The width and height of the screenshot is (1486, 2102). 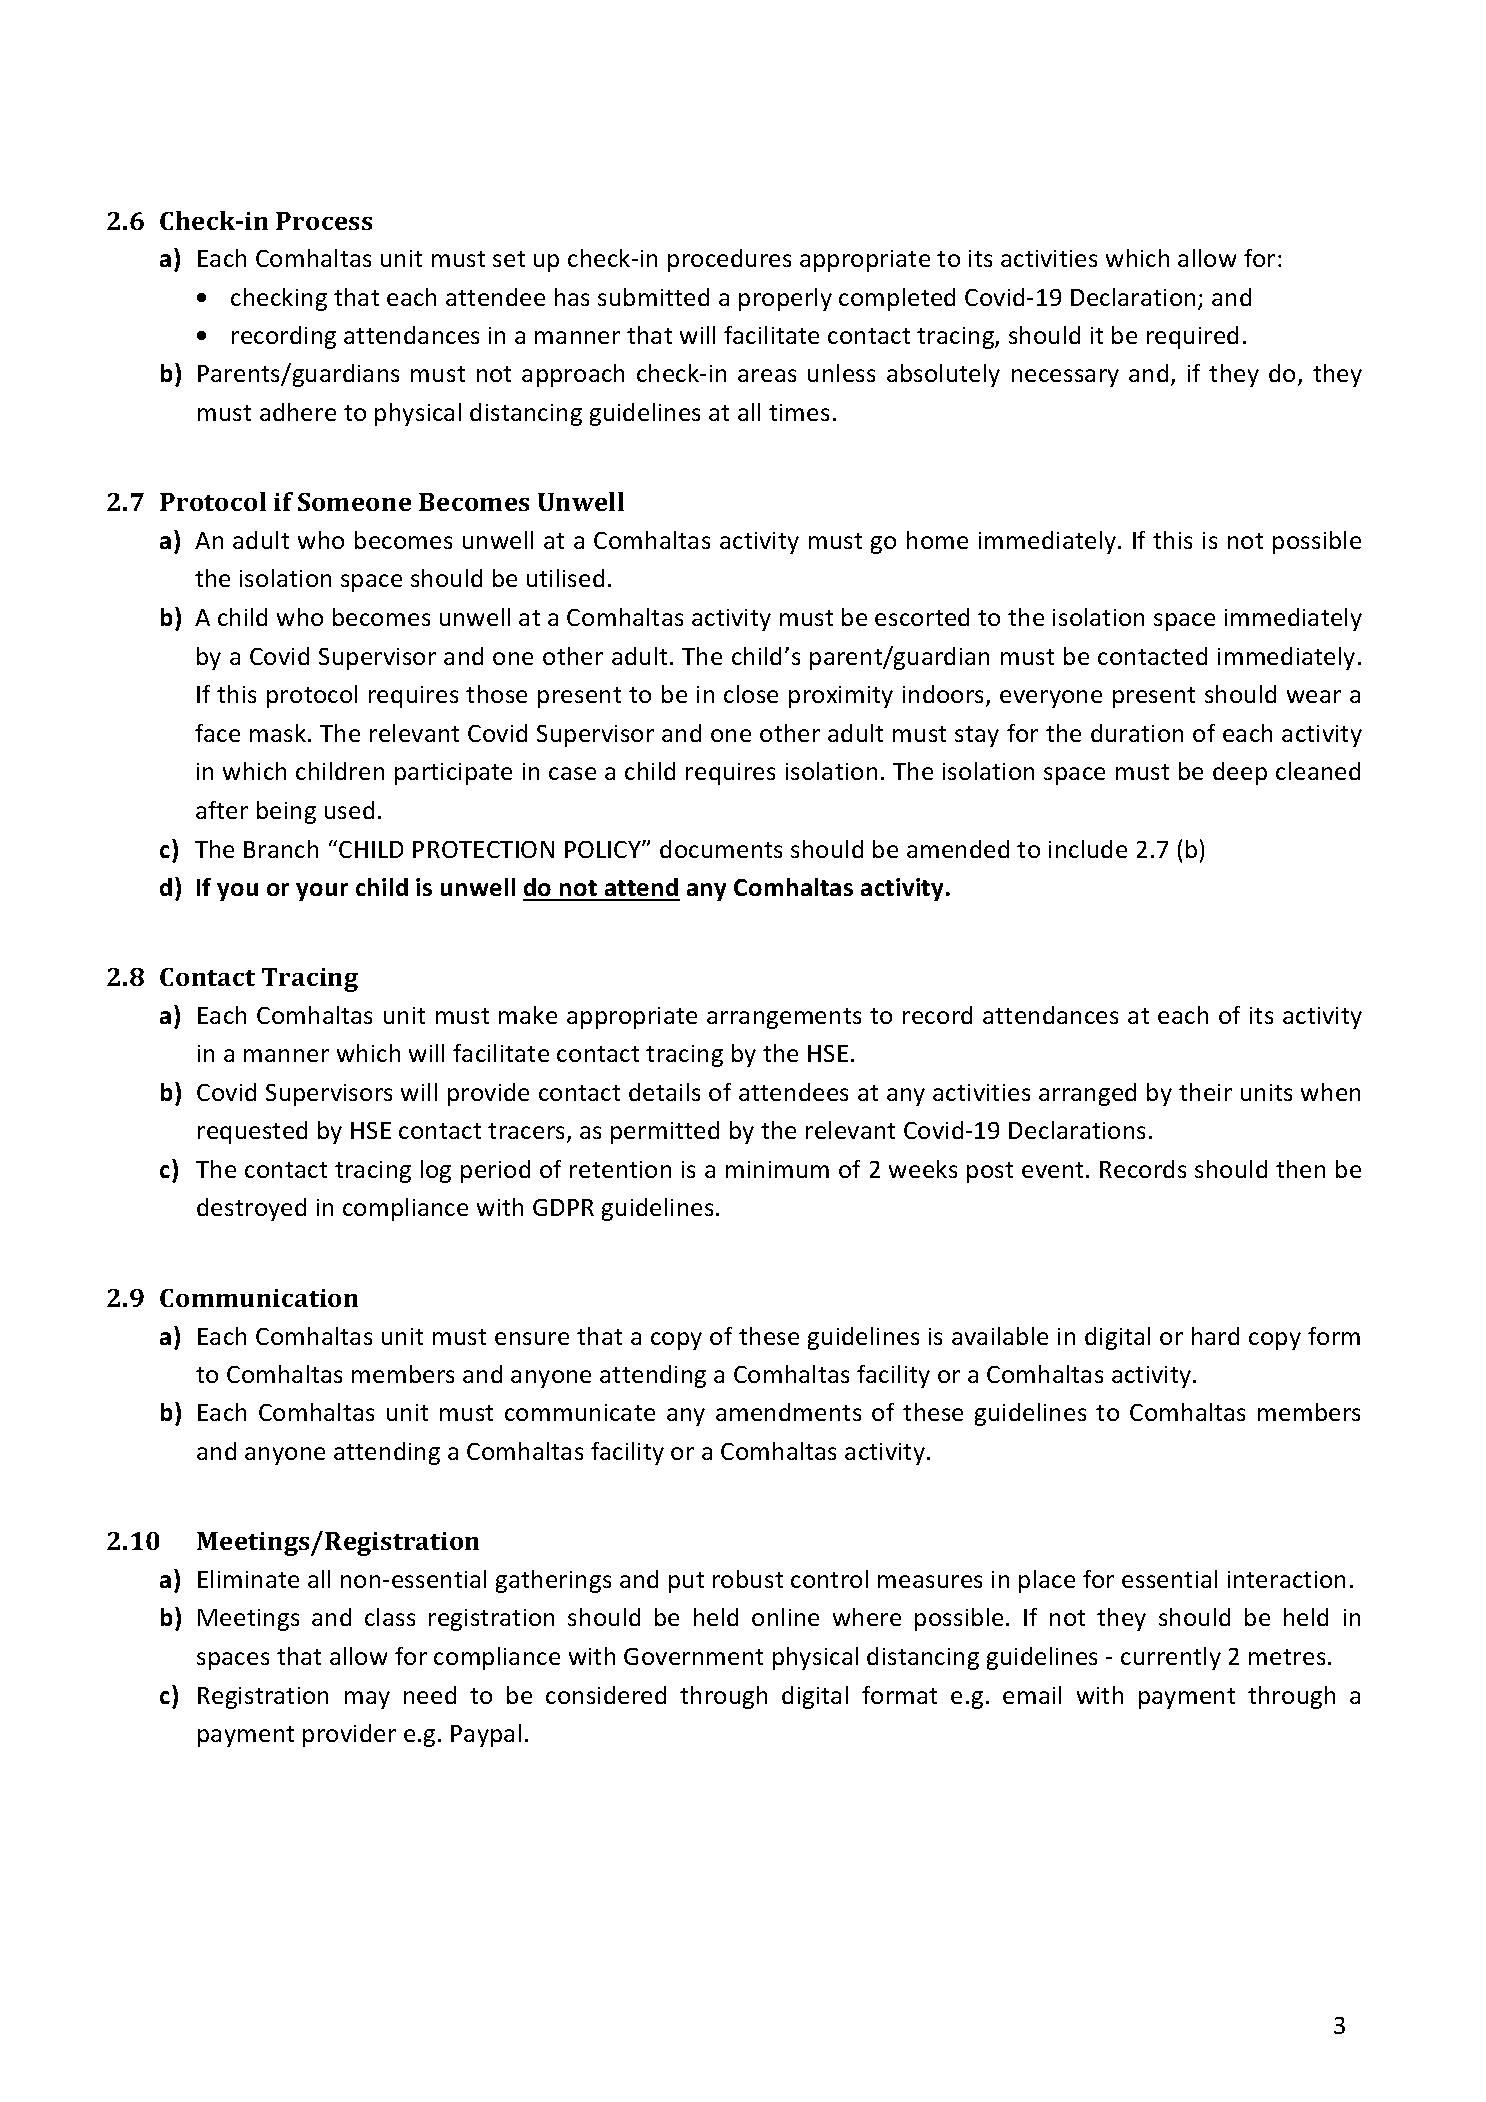 What do you see at coordinates (367, 1700) in the screenshot?
I see `may` at bounding box center [367, 1700].
